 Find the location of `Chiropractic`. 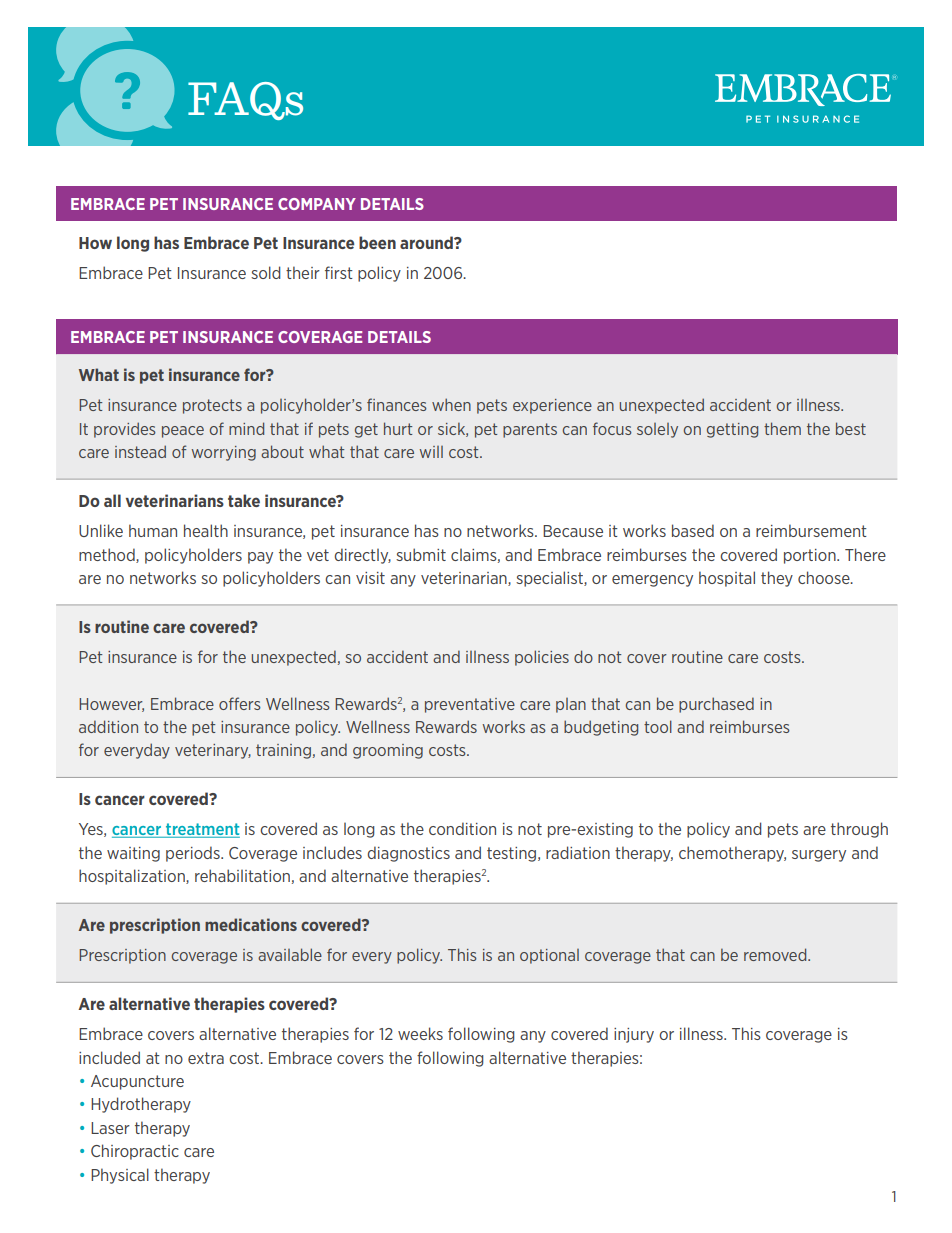

Chiropractic is located at coordinates (135, 1152).
